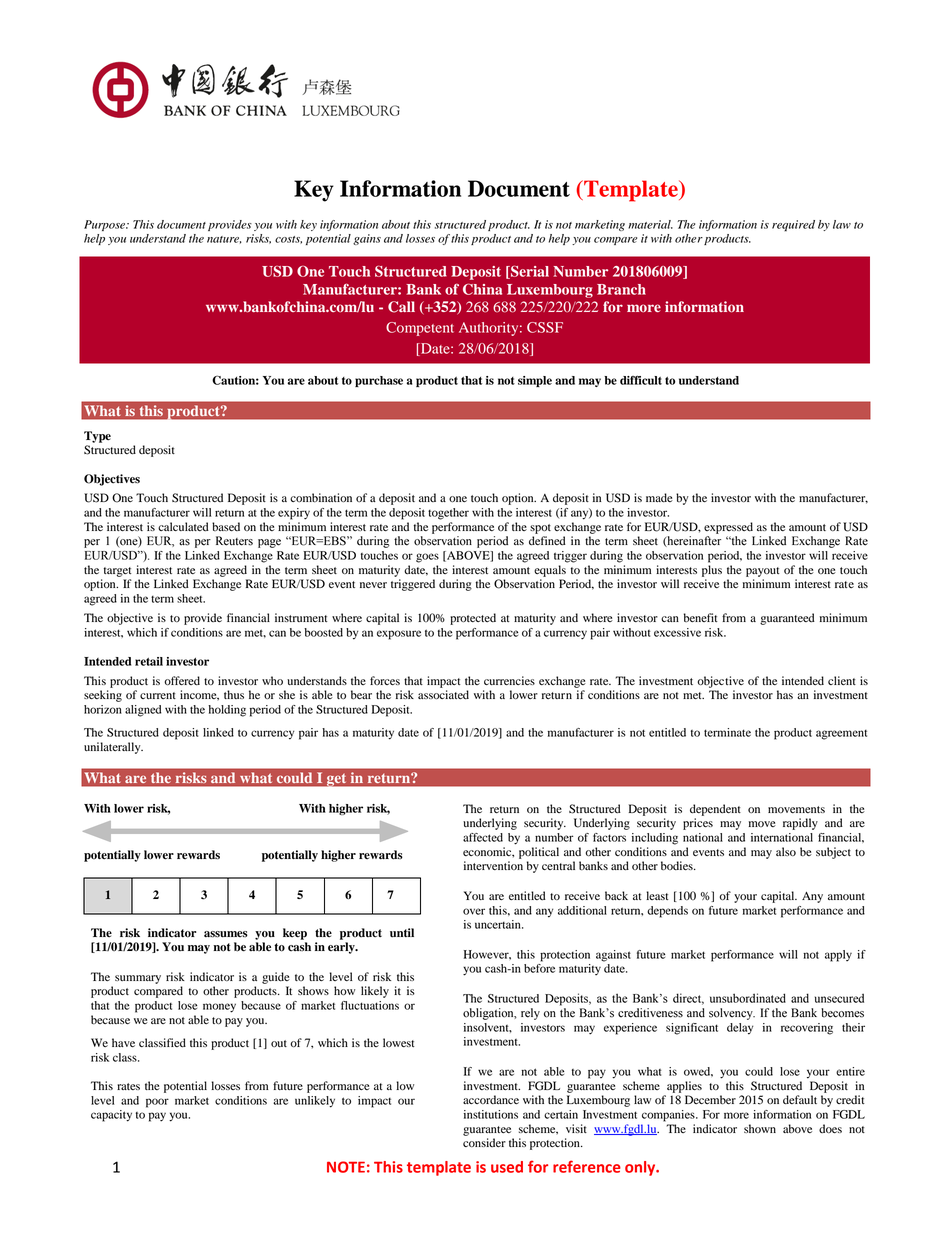 The image size is (952, 1233). What do you see at coordinates (199, 695) in the screenshot?
I see `income` at bounding box center [199, 695].
